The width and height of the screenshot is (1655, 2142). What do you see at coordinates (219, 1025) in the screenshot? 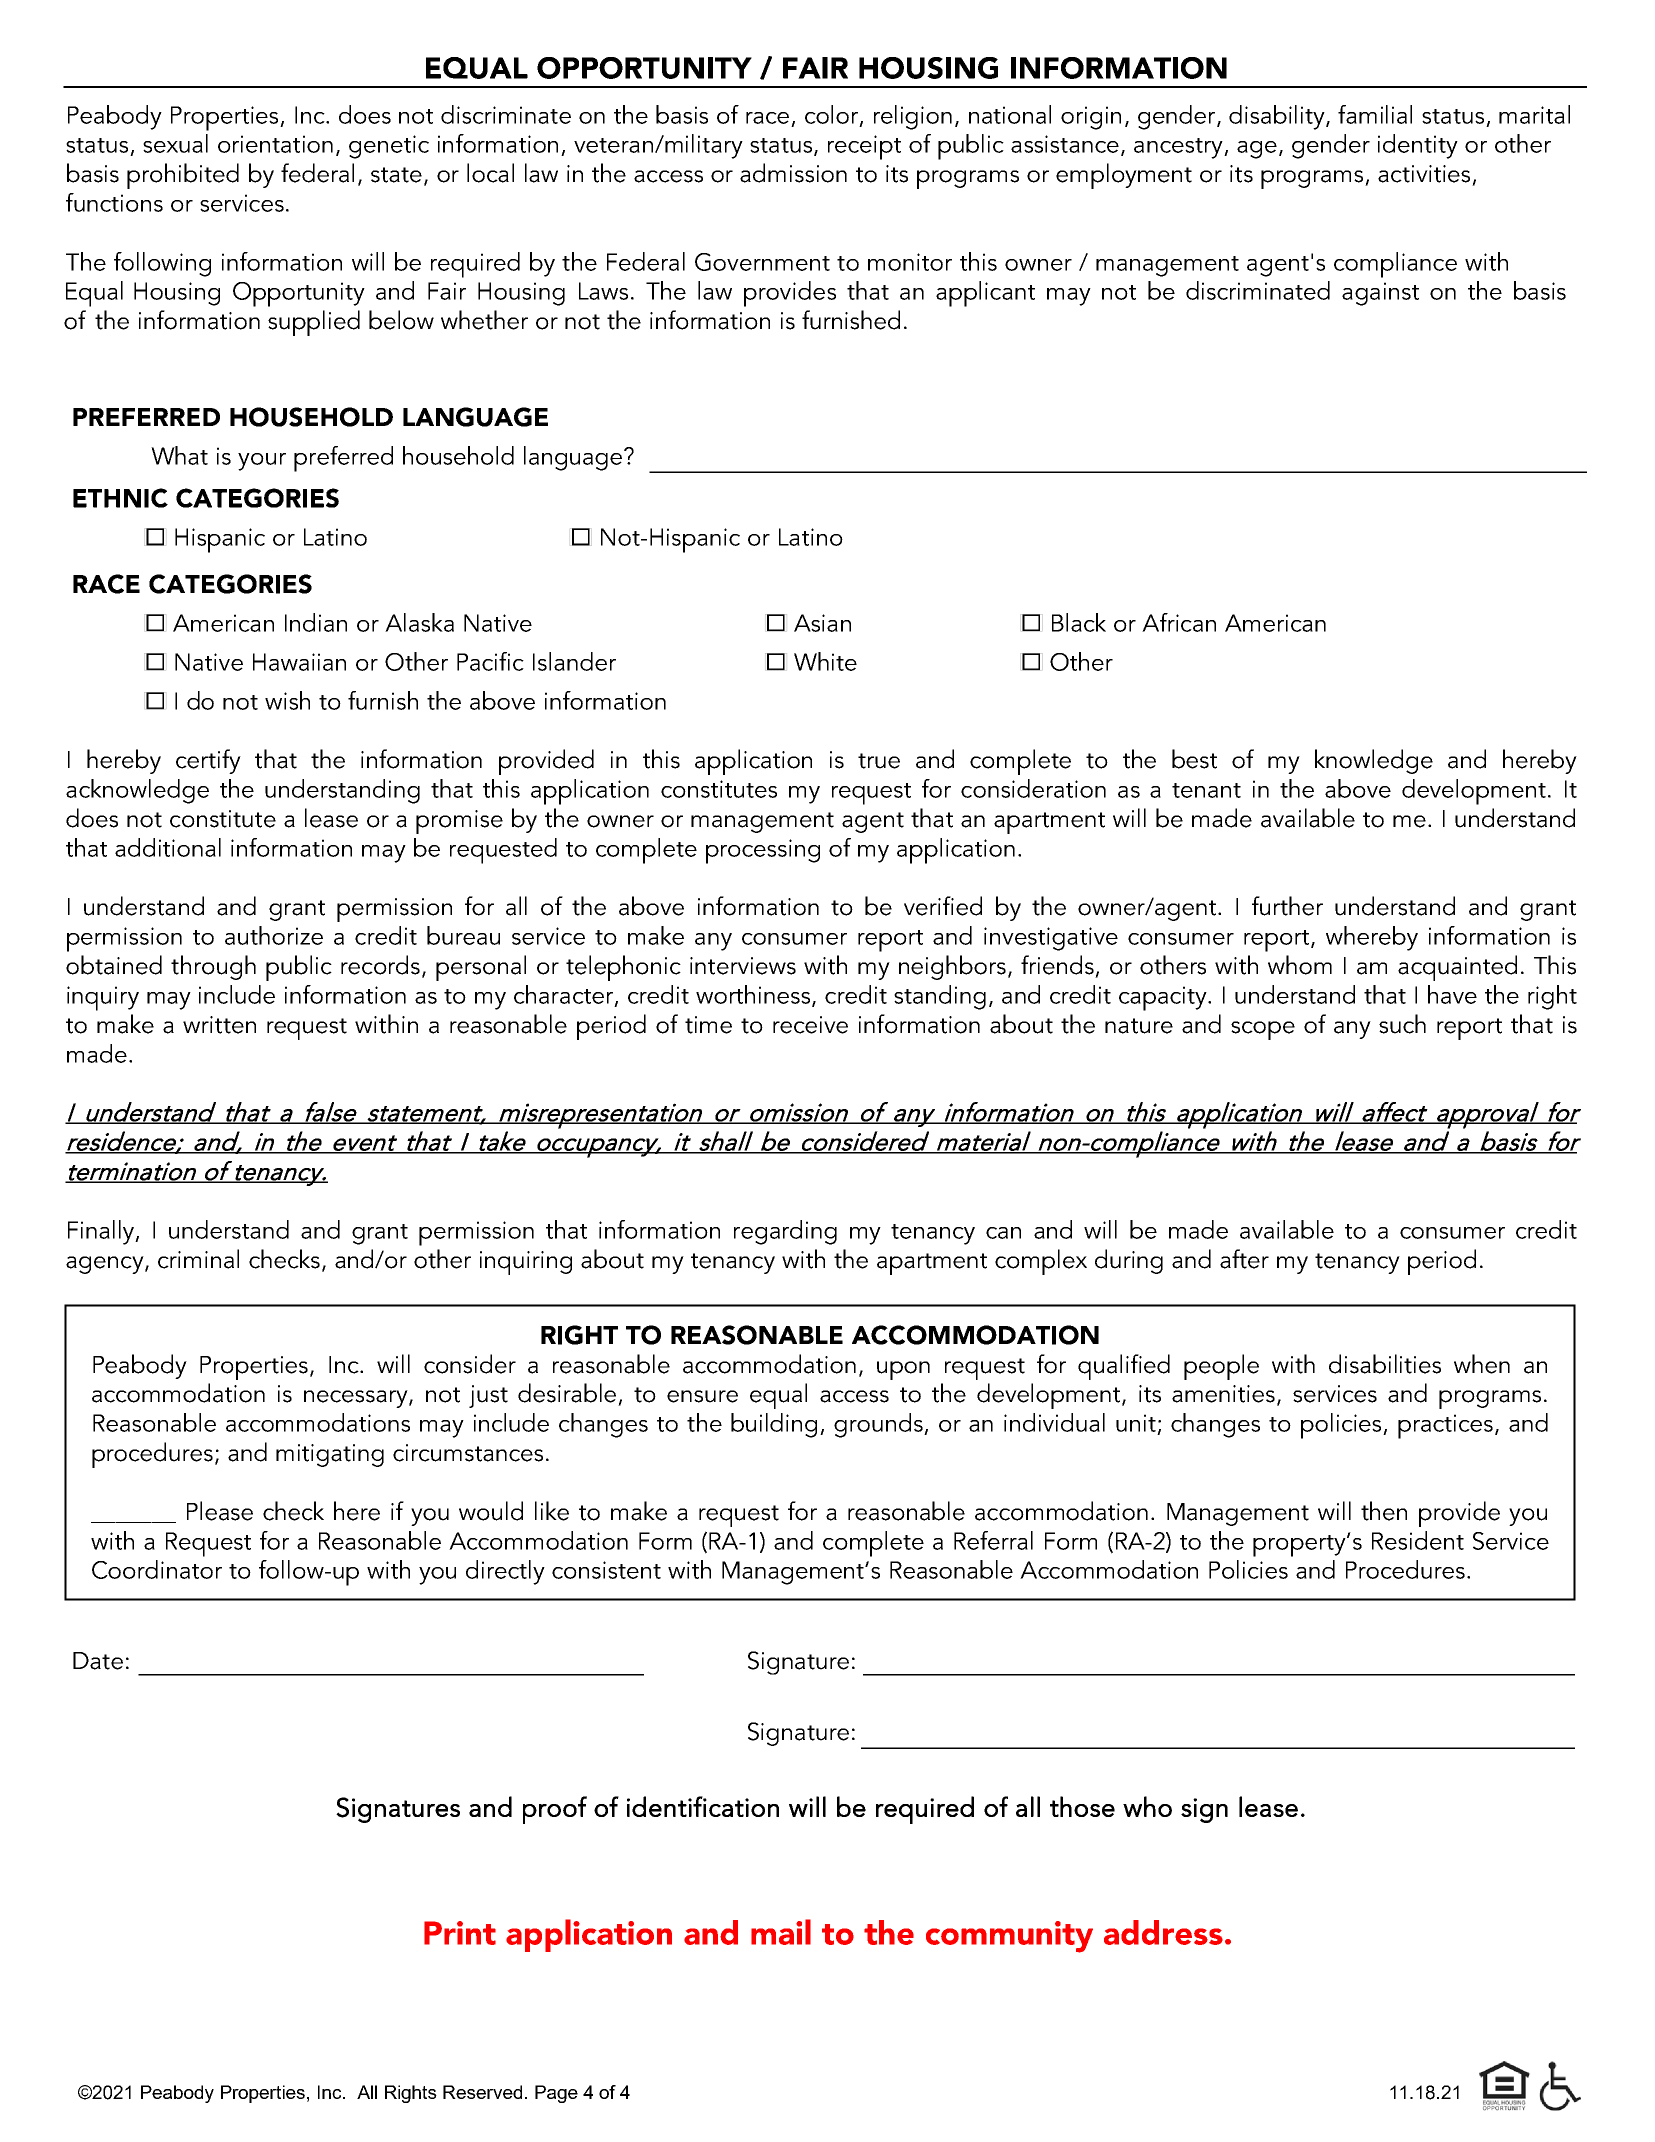
I see `written` at bounding box center [219, 1025].
